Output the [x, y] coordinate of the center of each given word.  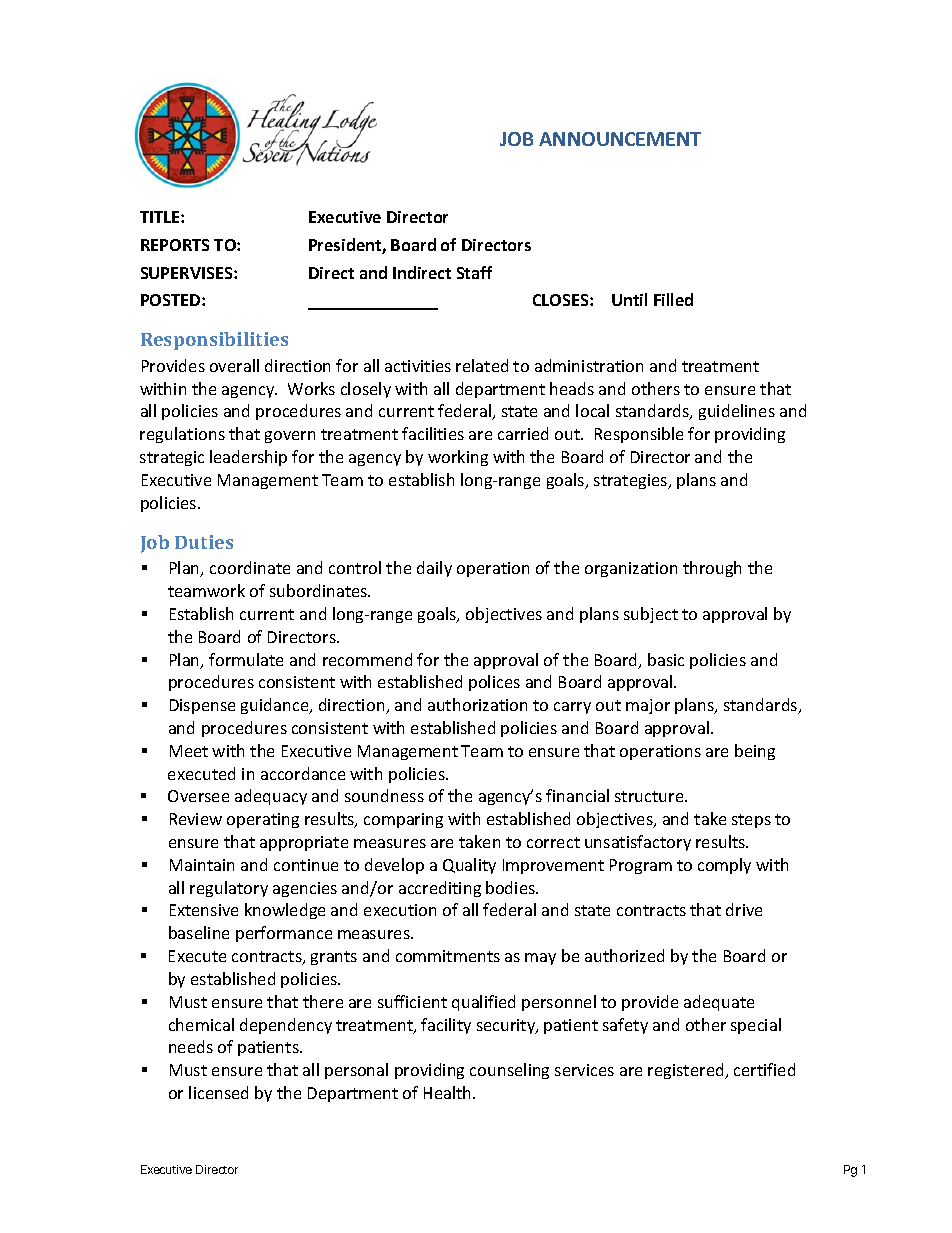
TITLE [161, 217]
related [482, 365]
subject [651, 615]
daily [434, 569]
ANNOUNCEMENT [620, 139]
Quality [469, 866]
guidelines [737, 412]
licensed [218, 1092]
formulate [246, 659]
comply [724, 866]
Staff [474, 272]
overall [234, 365]
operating [263, 820]
